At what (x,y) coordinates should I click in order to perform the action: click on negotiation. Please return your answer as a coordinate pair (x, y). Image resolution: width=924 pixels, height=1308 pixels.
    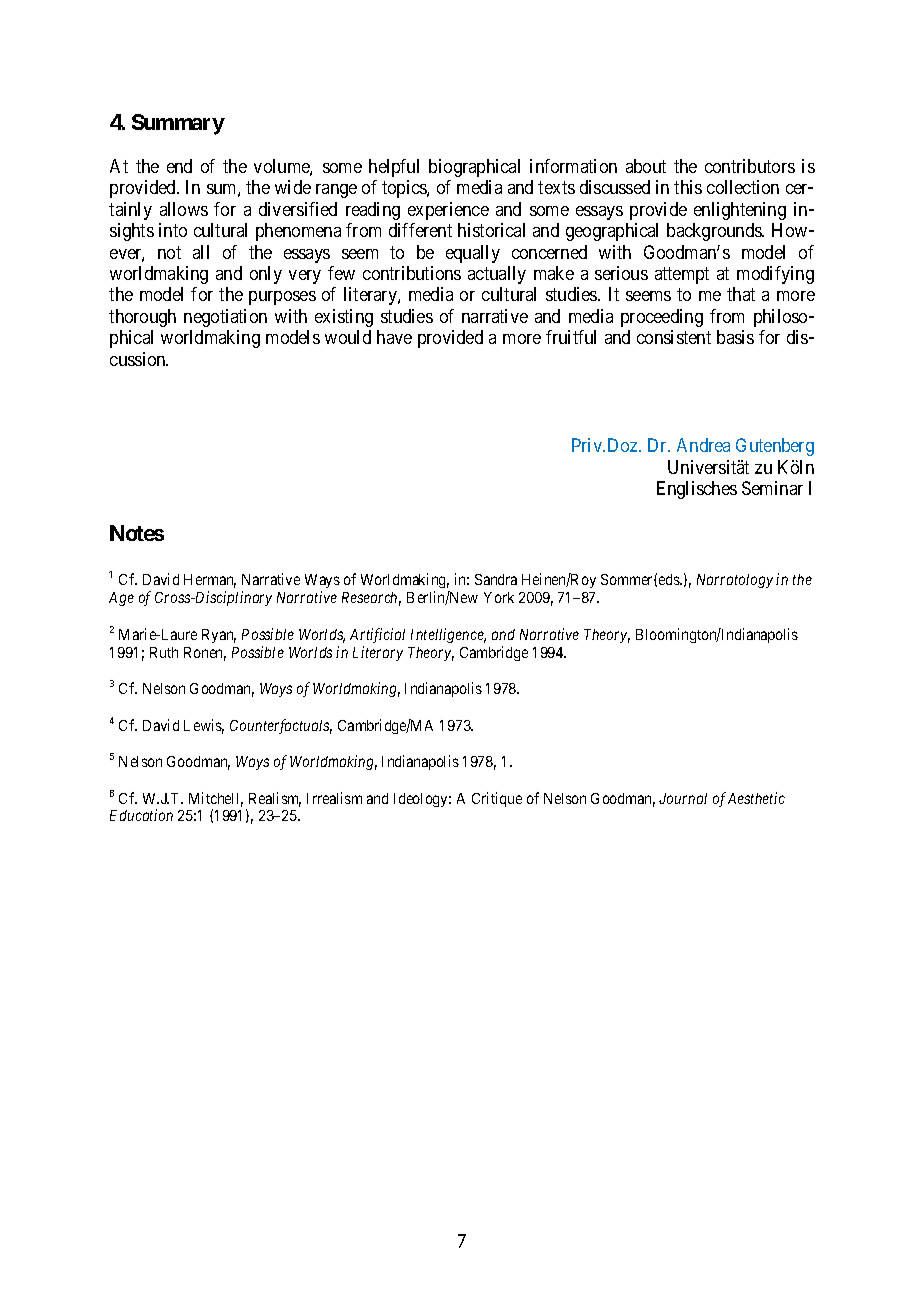
    Looking at the image, I should click on (225, 318).
